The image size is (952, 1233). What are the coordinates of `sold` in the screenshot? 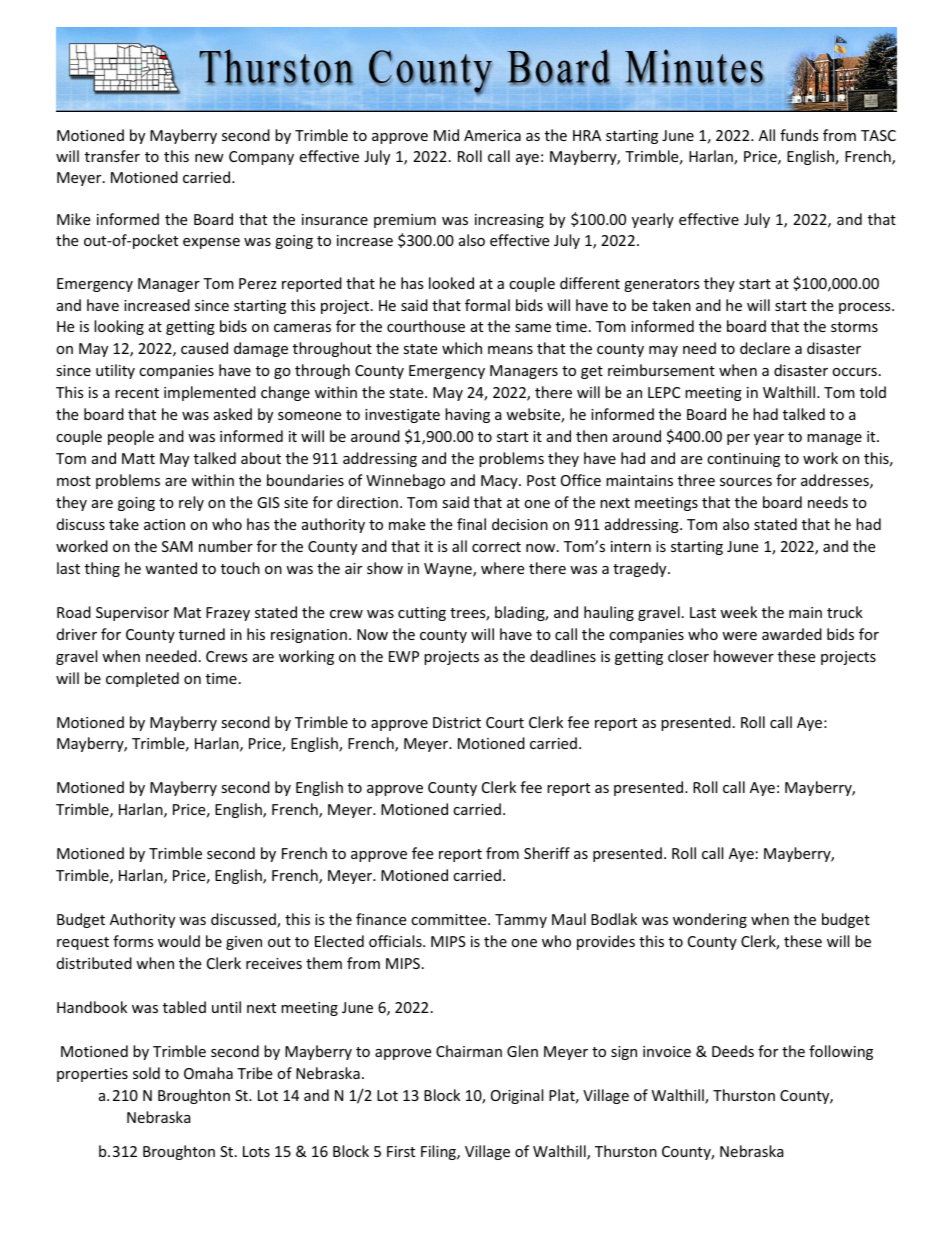 It's located at (146, 1073).
